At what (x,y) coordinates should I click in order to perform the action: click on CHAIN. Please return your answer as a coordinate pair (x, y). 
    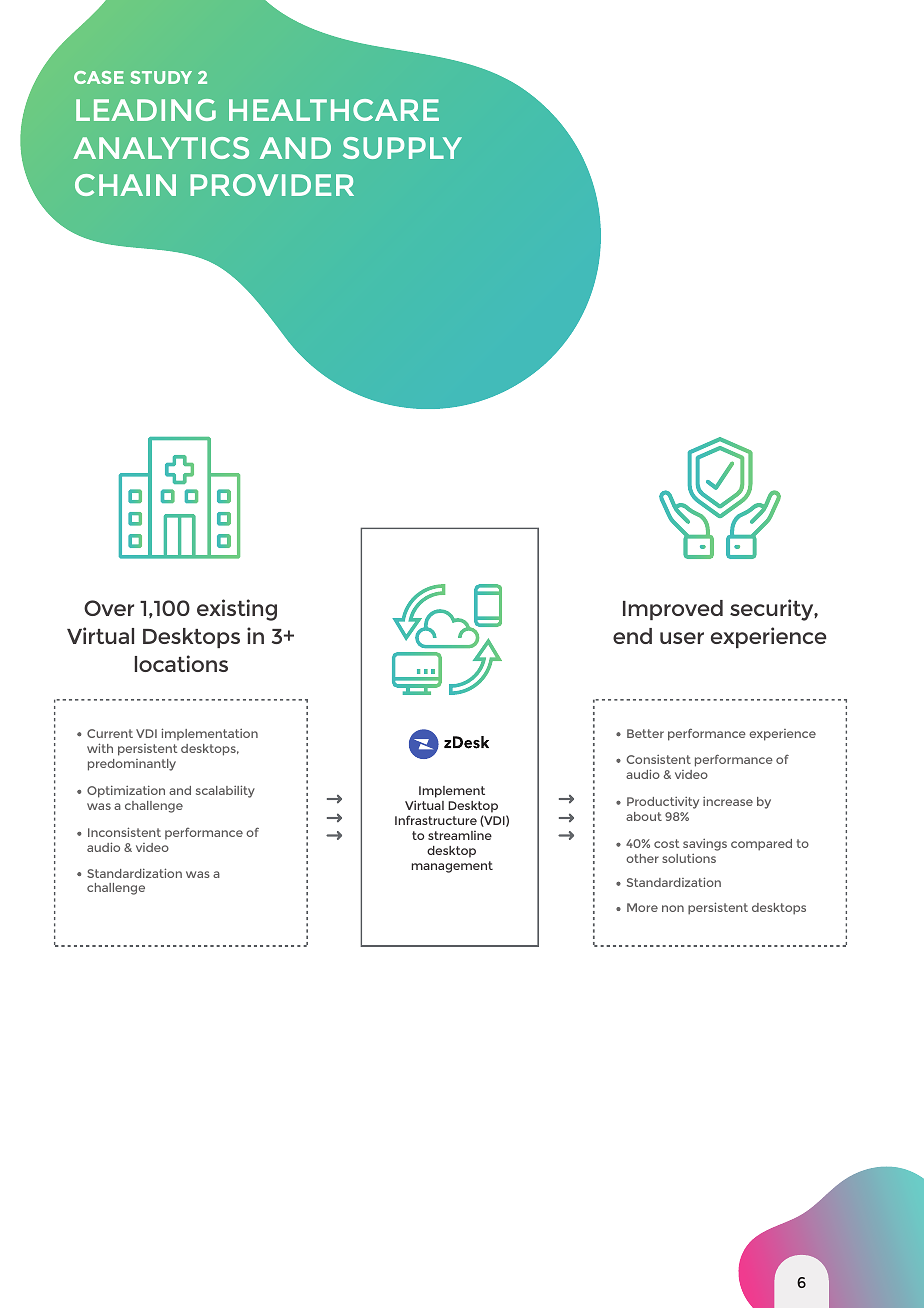
    Looking at the image, I should click on (125, 185).
